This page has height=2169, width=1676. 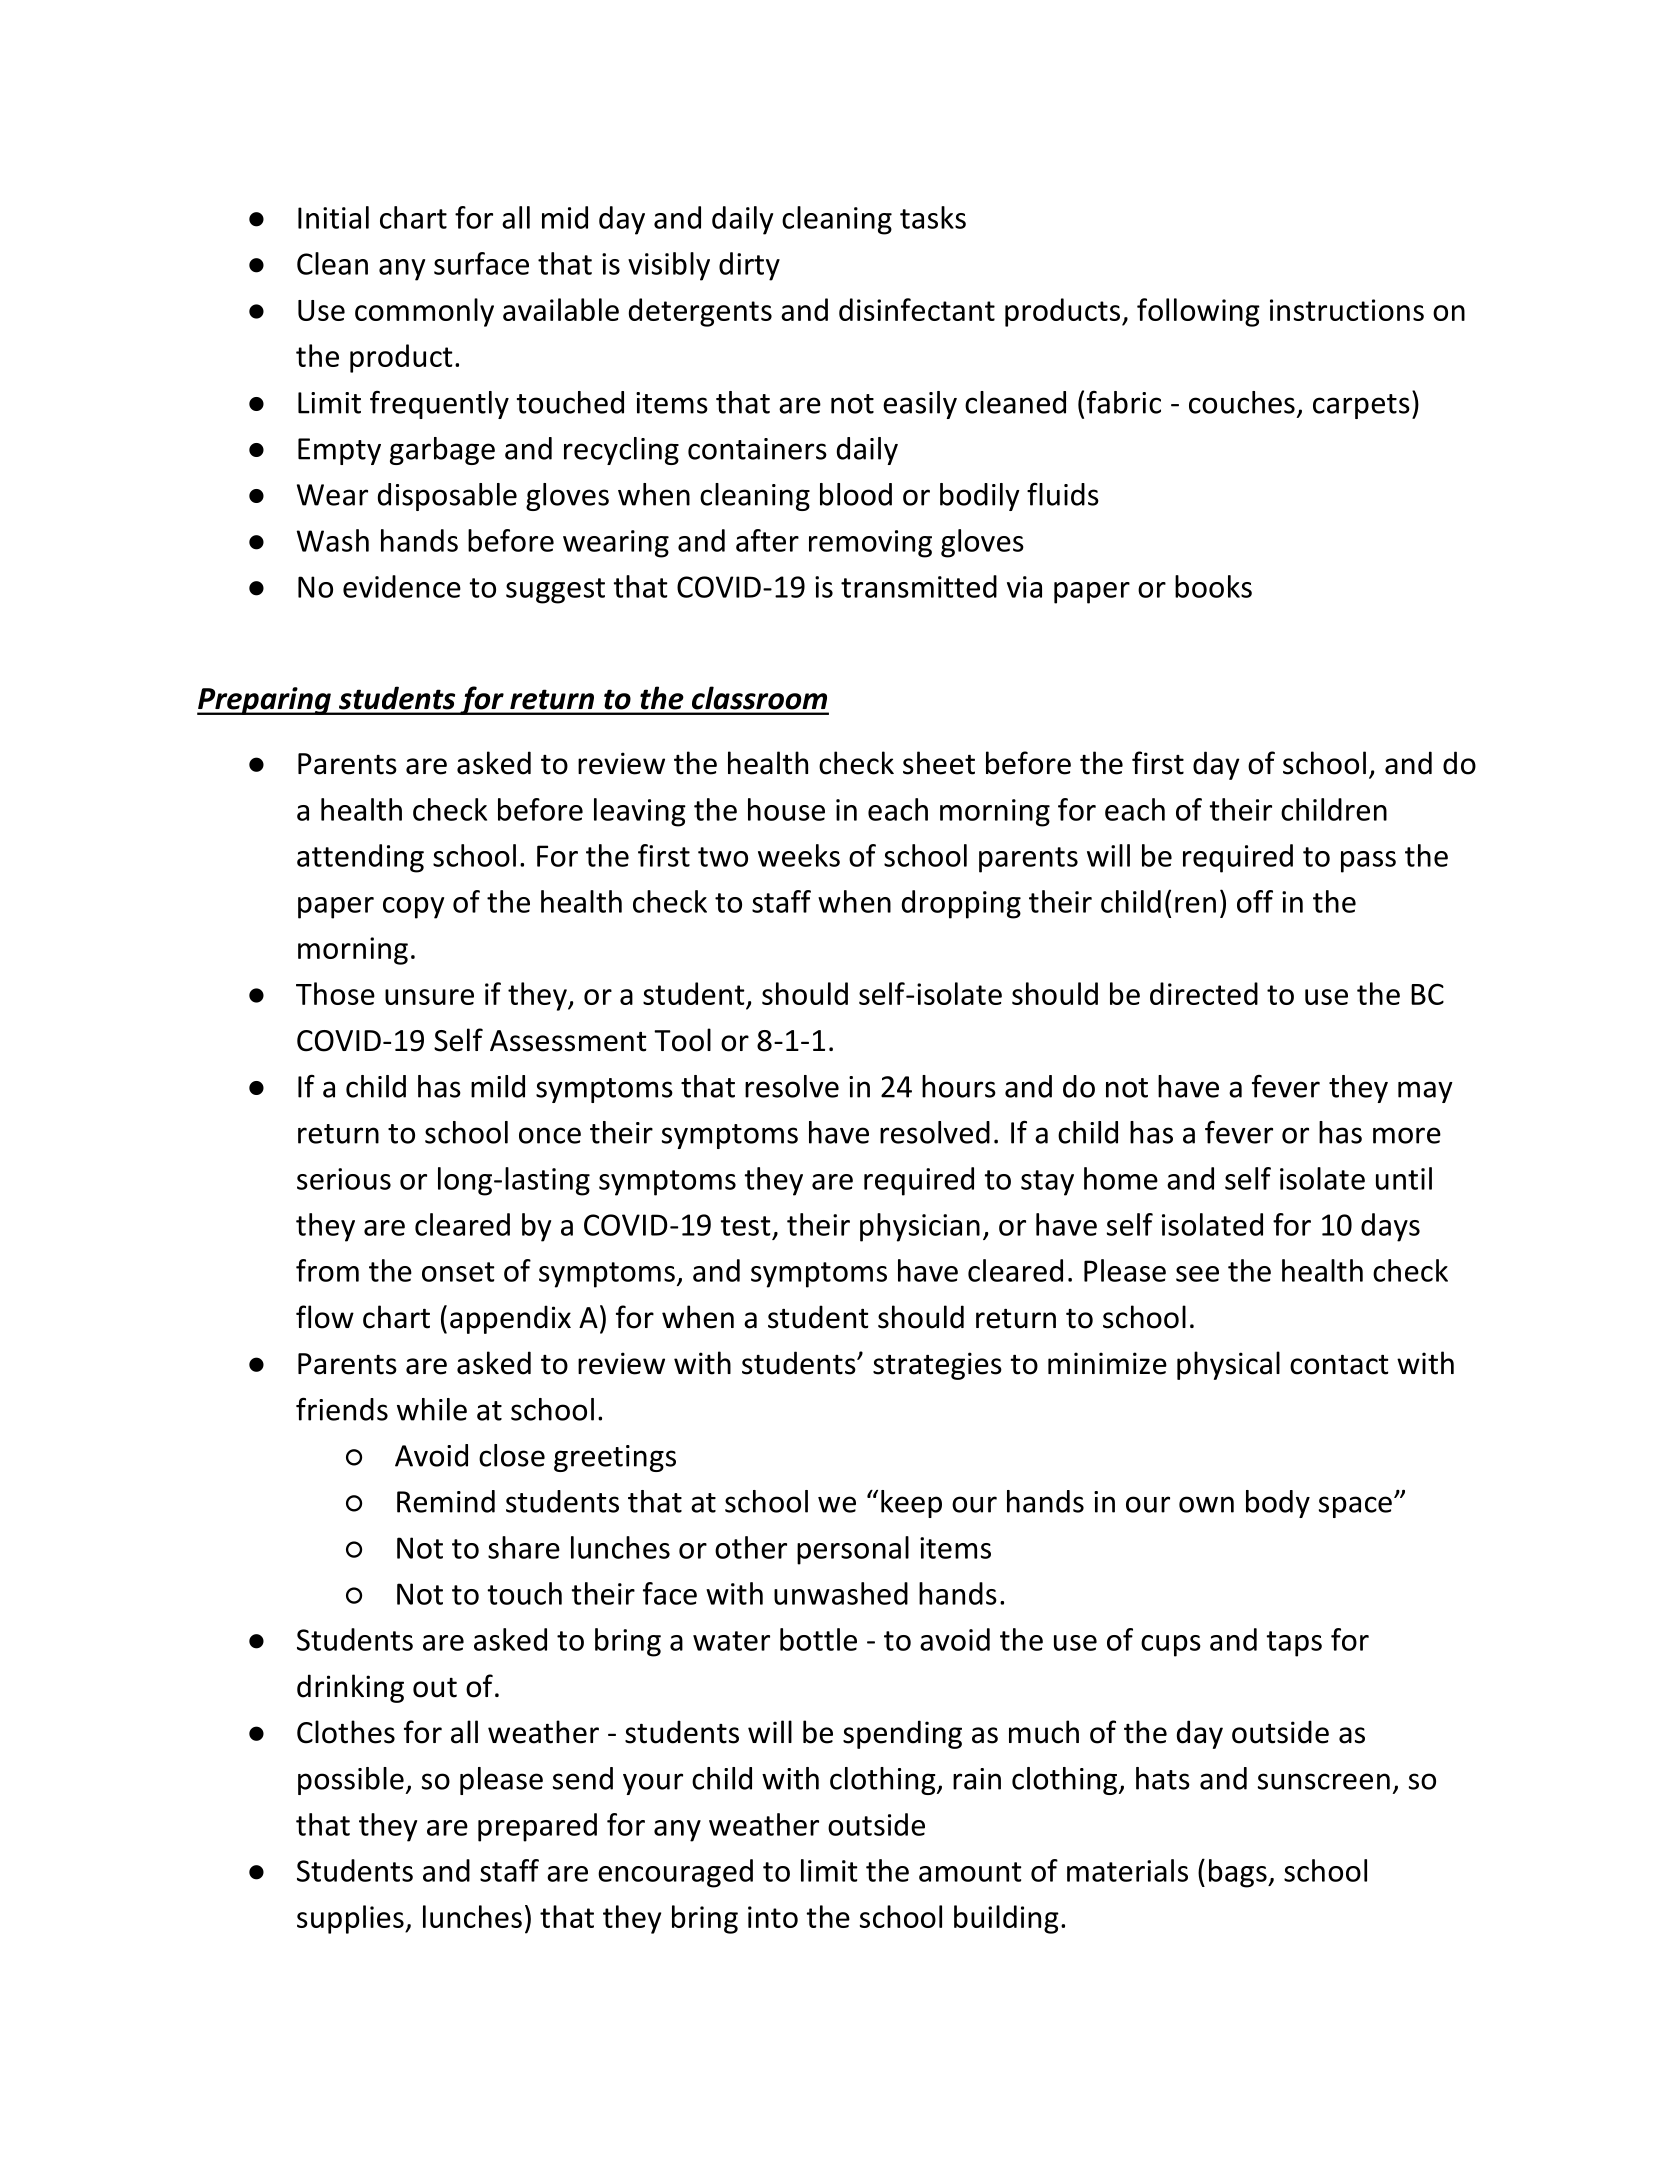 I want to click on commonly, so click(x=424, y=312).
